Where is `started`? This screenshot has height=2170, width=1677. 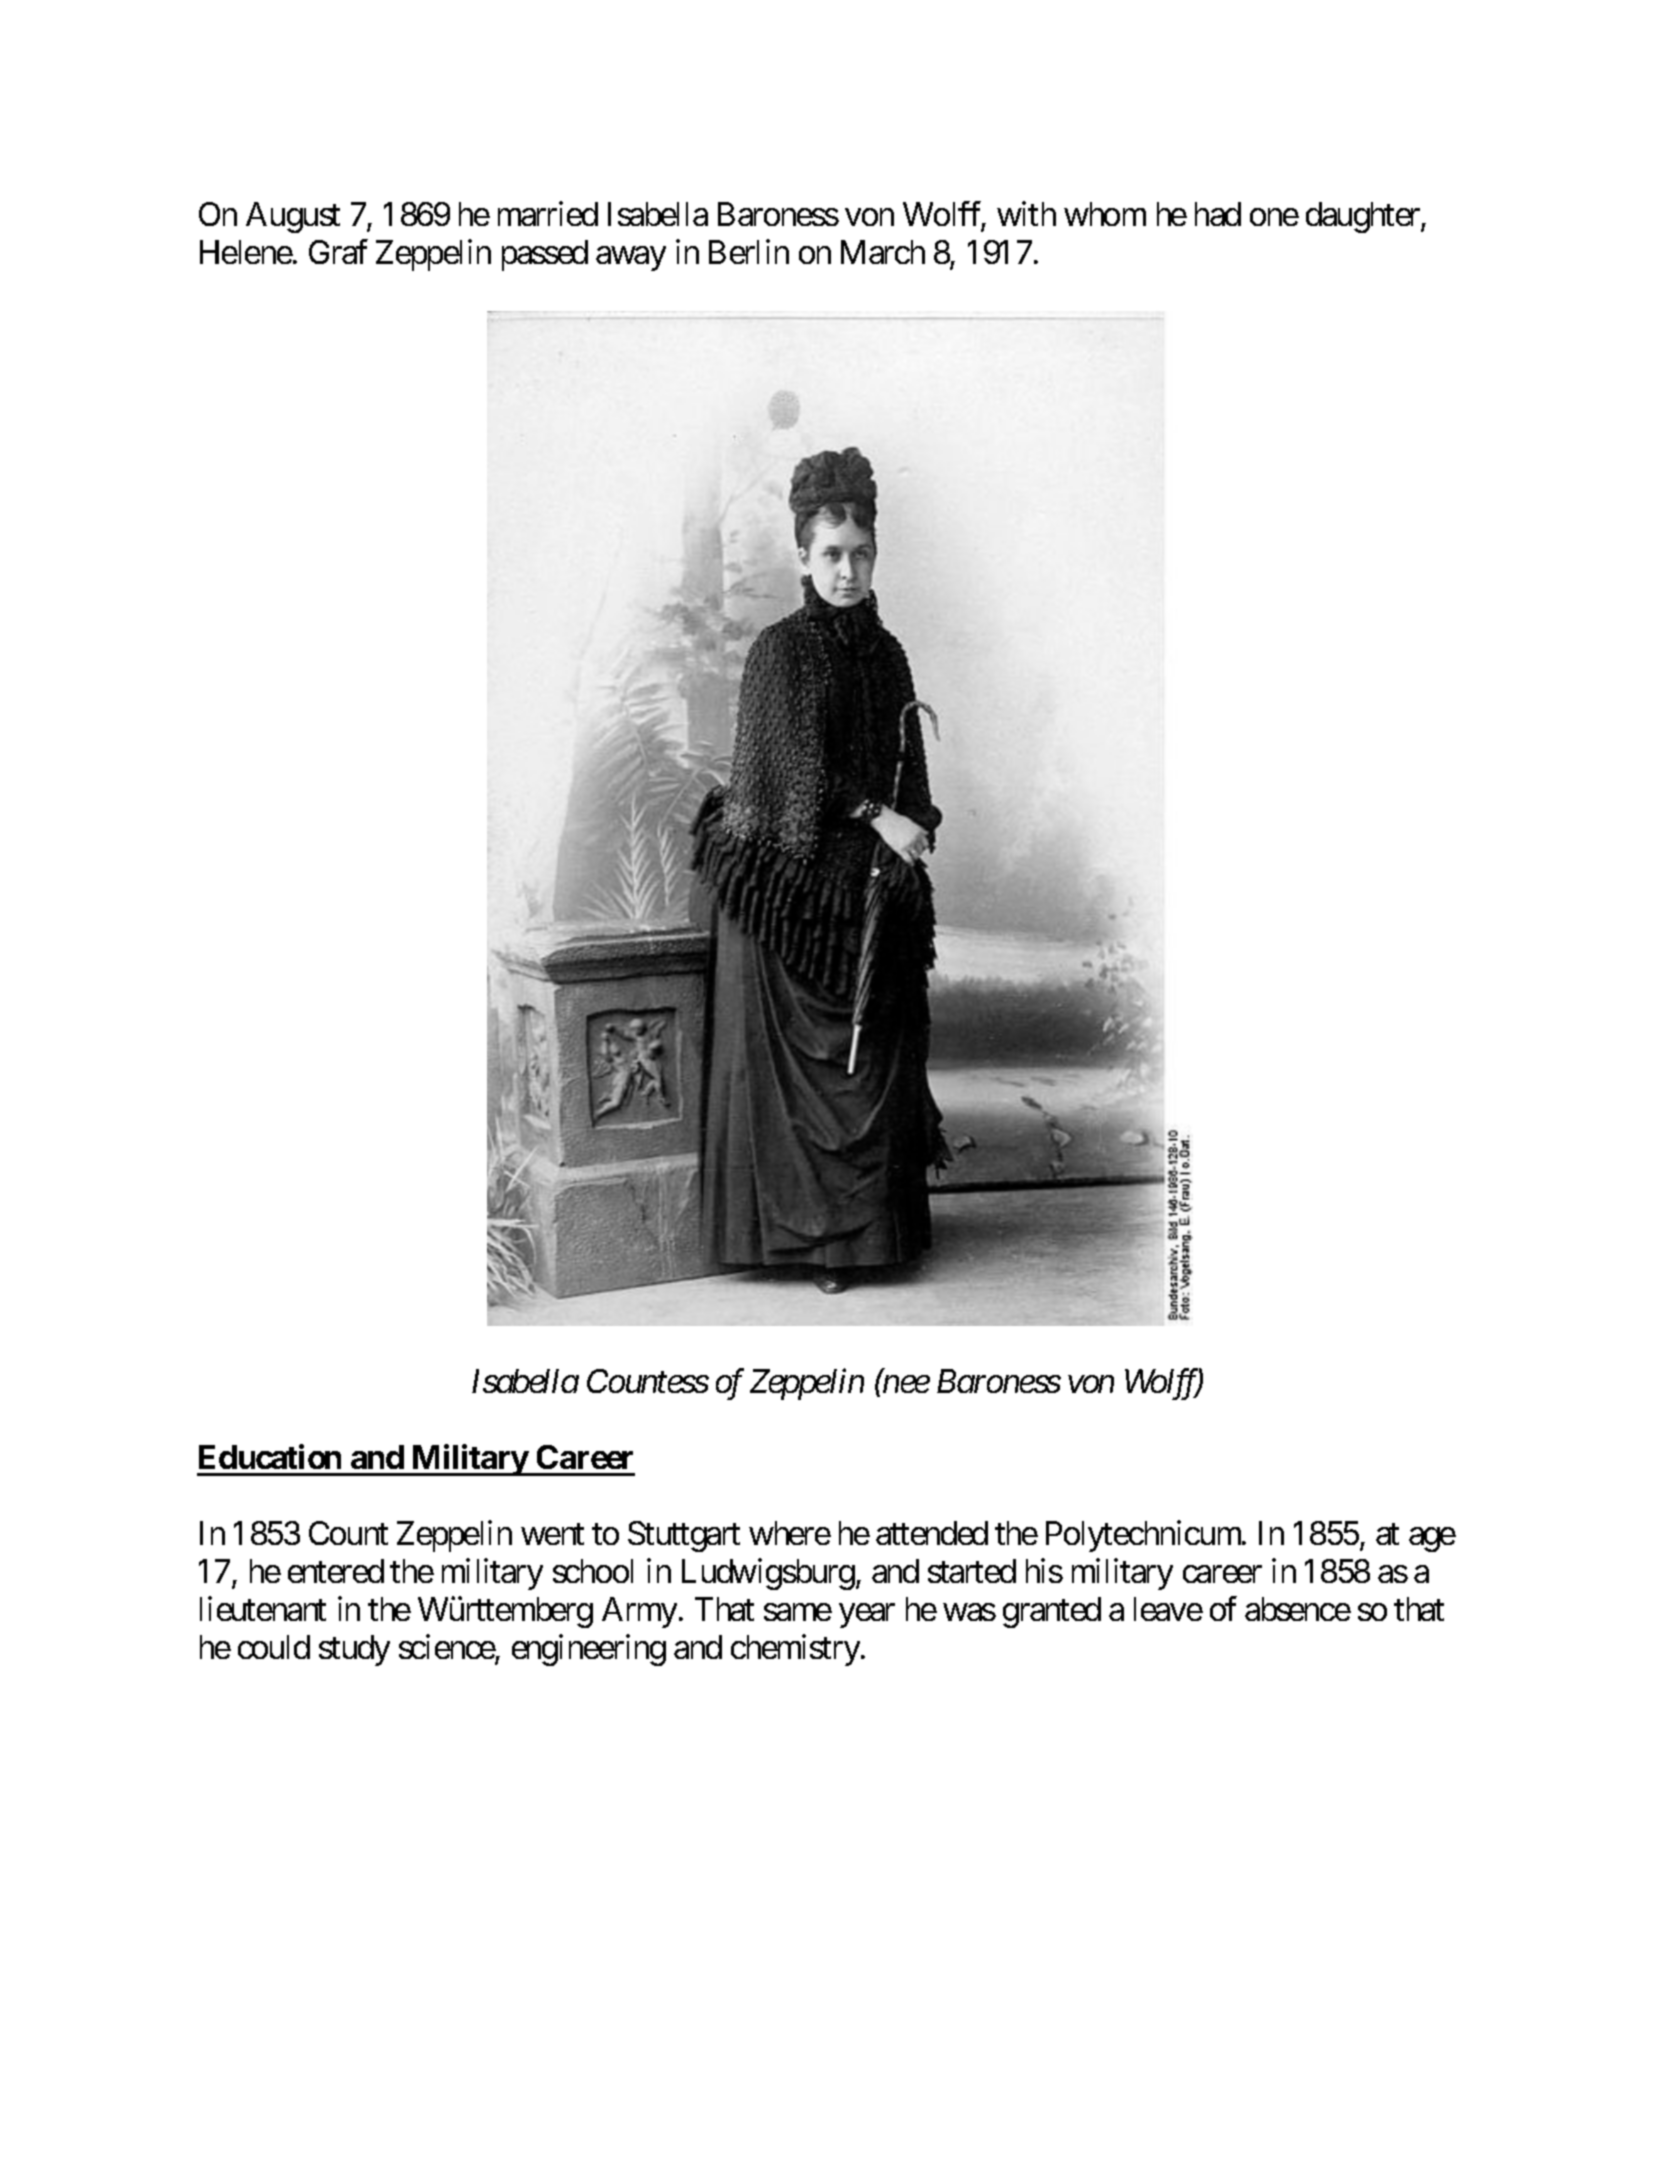 started is located at coordinates (972, 1571).
